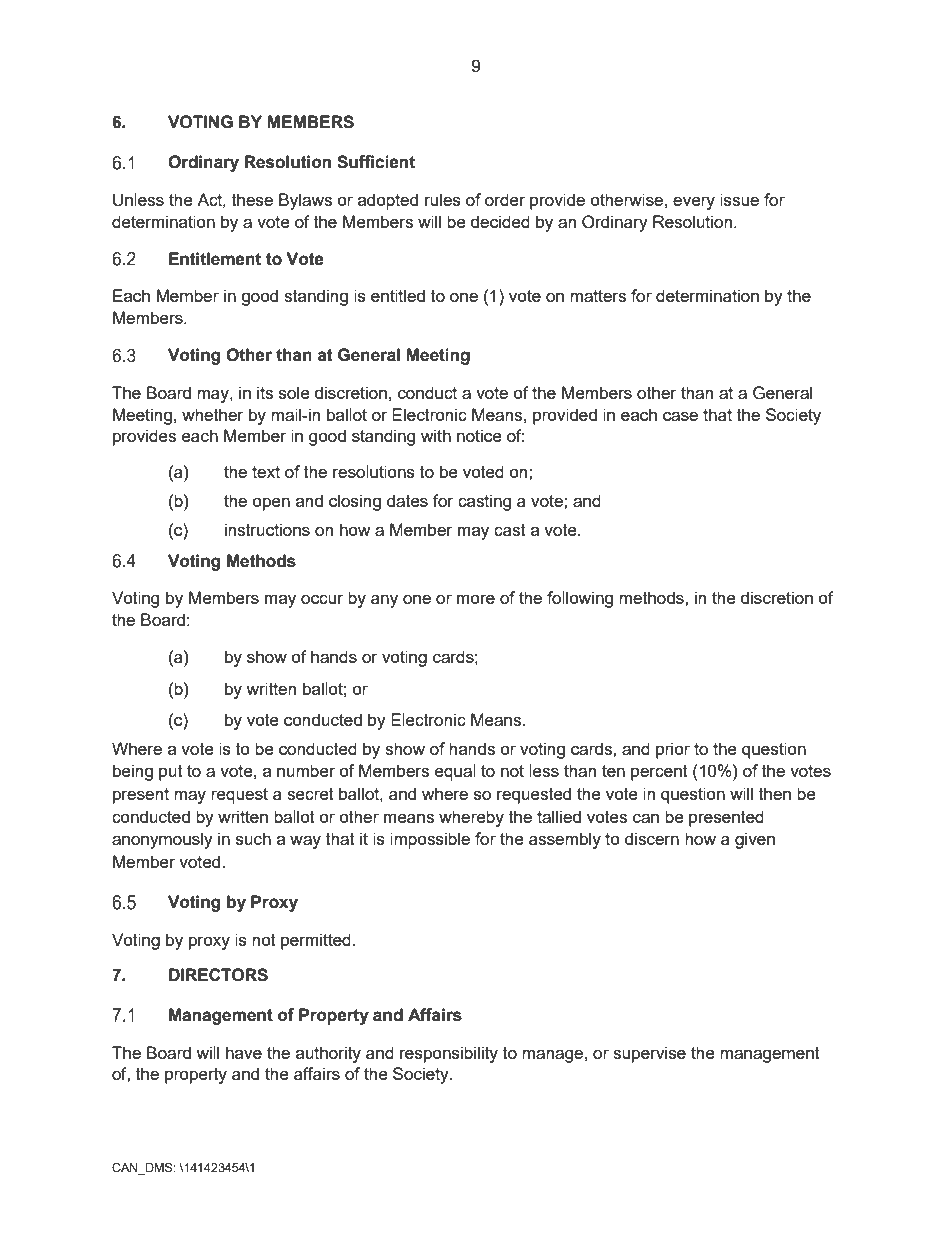 The image size is (952, 1233). Describe the element at coordinates (476, 599) in the image. I see `more` at that location.
